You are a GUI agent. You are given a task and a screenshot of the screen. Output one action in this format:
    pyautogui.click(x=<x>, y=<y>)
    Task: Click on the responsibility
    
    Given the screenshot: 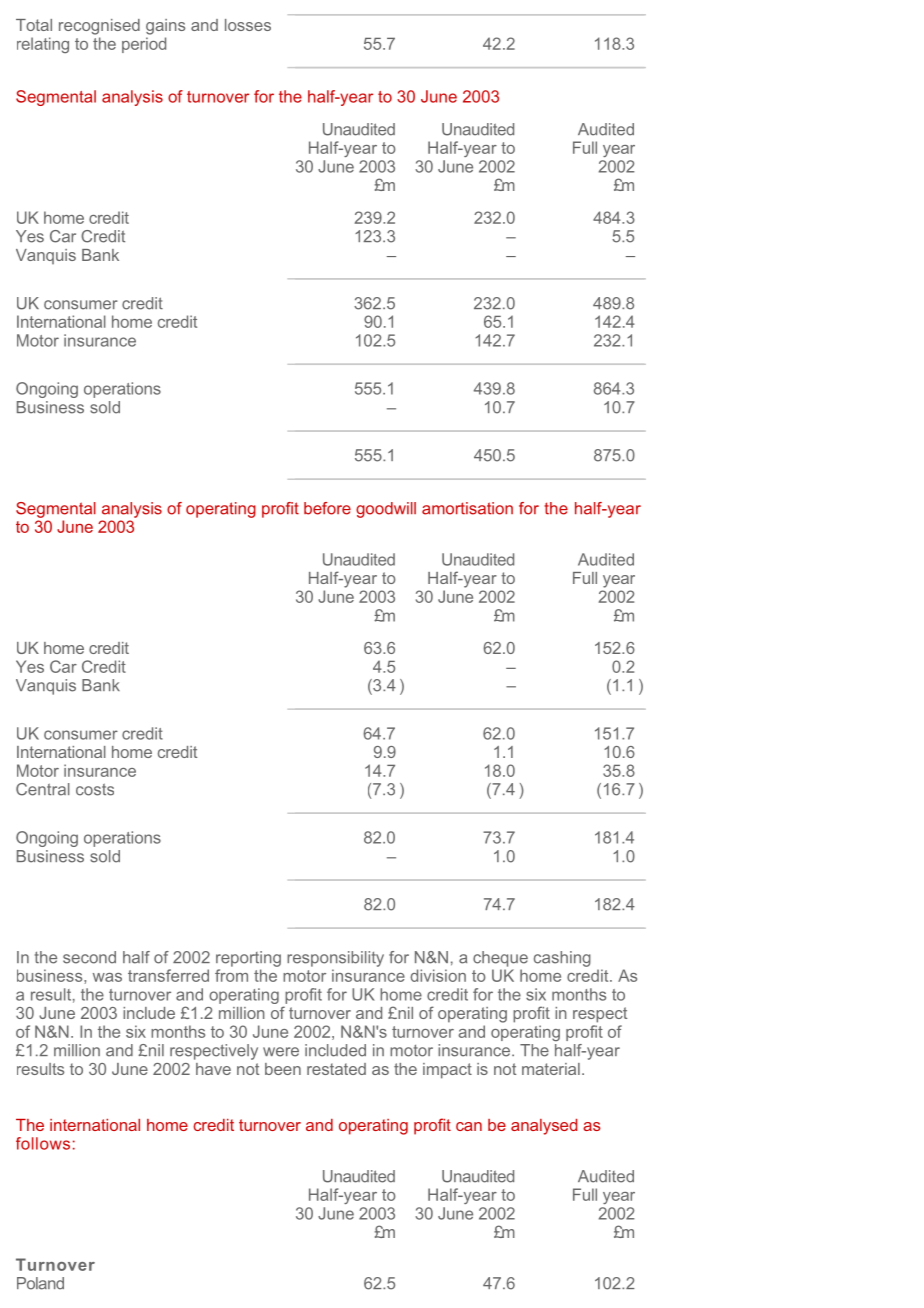 What is the action you would take?
    pyautogui.click(x=335, y=959)
